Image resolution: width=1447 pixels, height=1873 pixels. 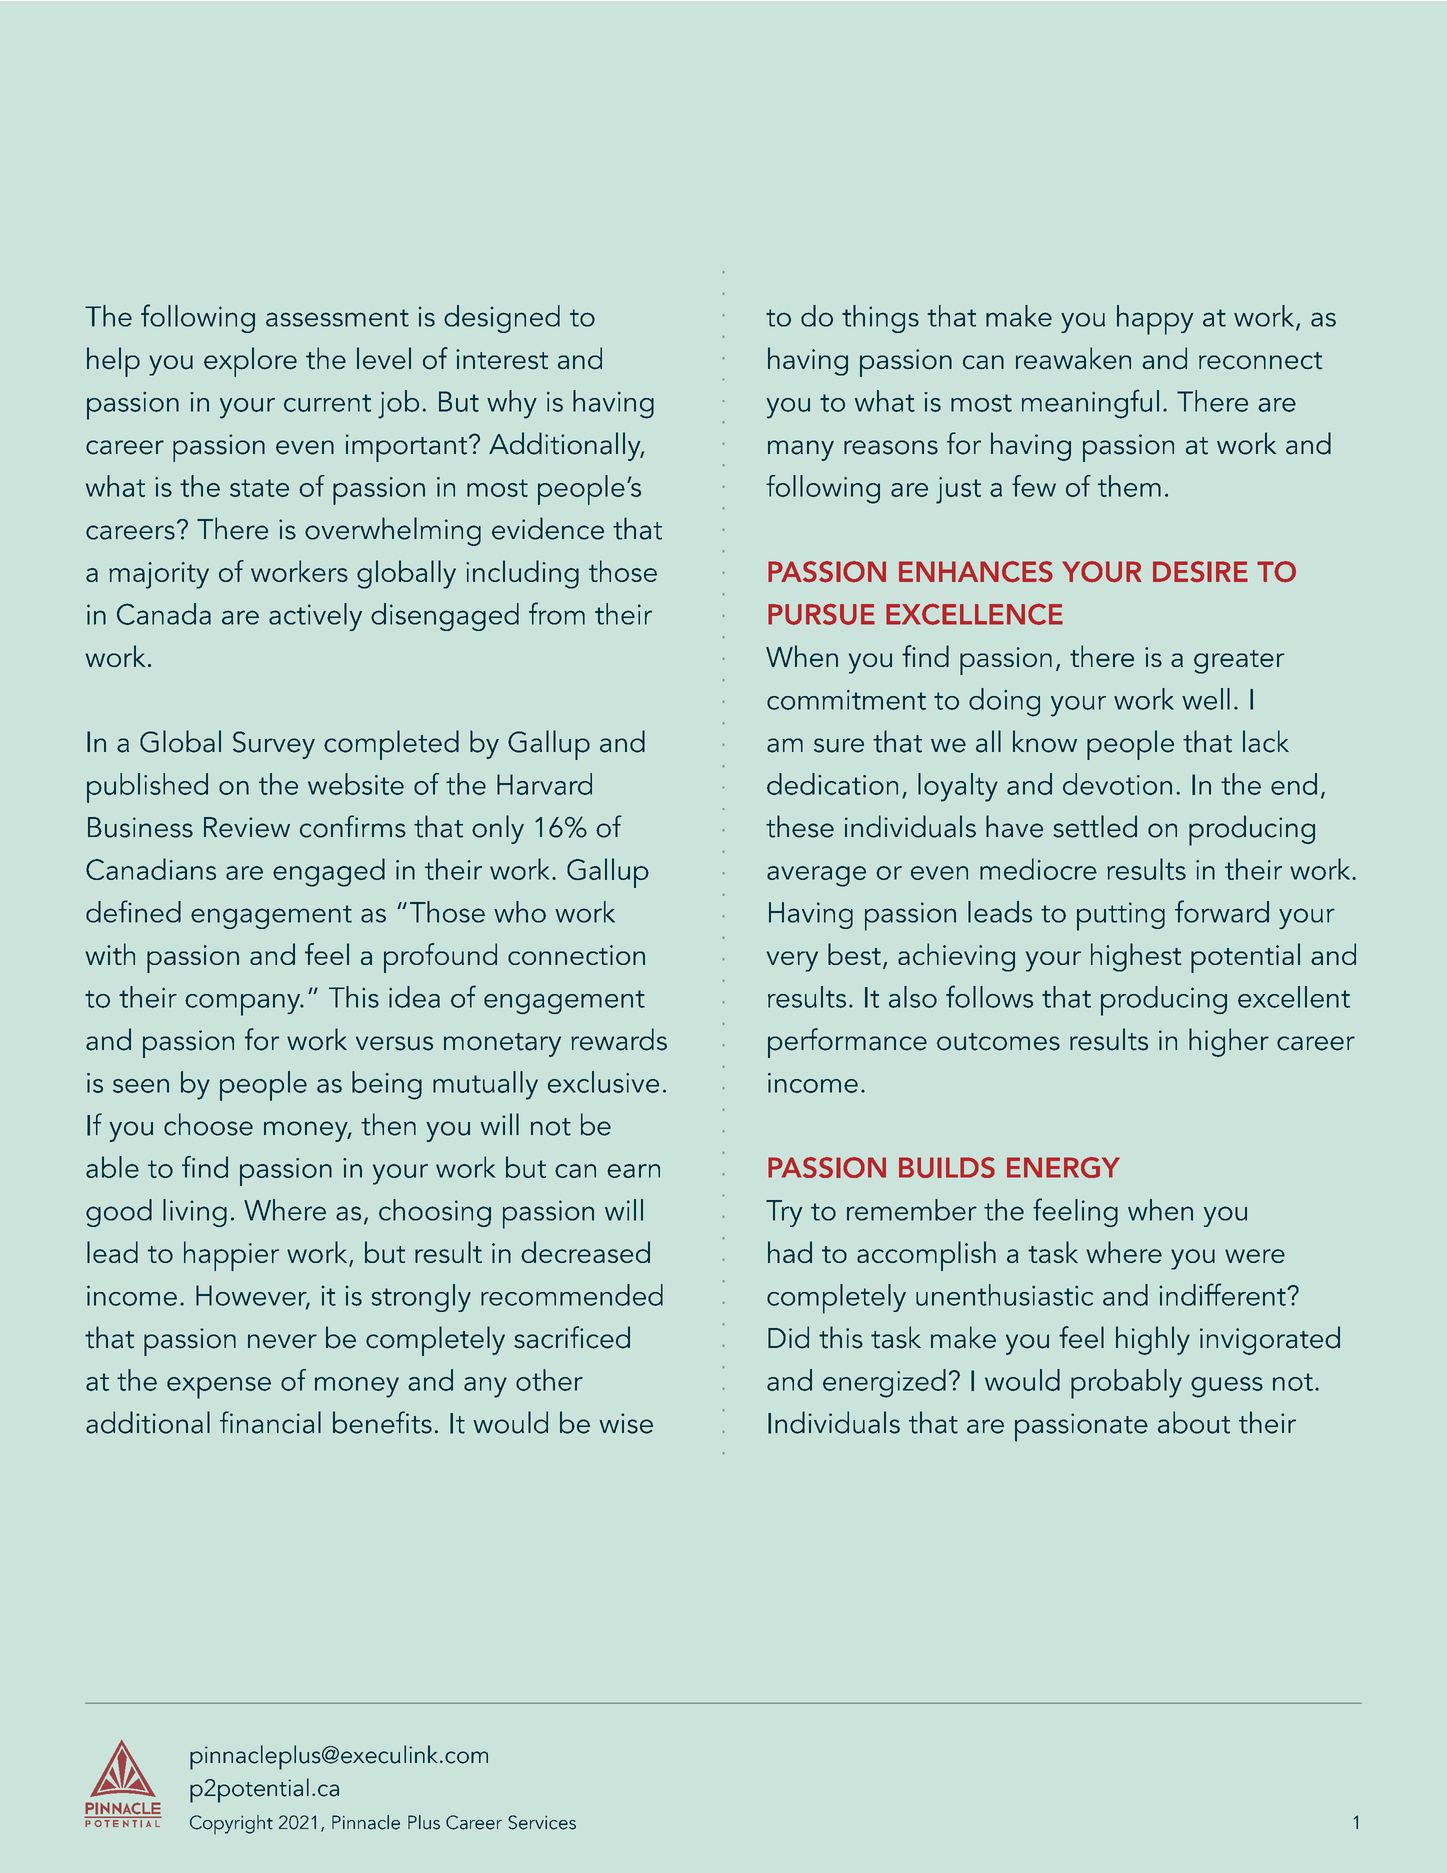 I want to click on Copyright, so click(x=231, y=1825).
